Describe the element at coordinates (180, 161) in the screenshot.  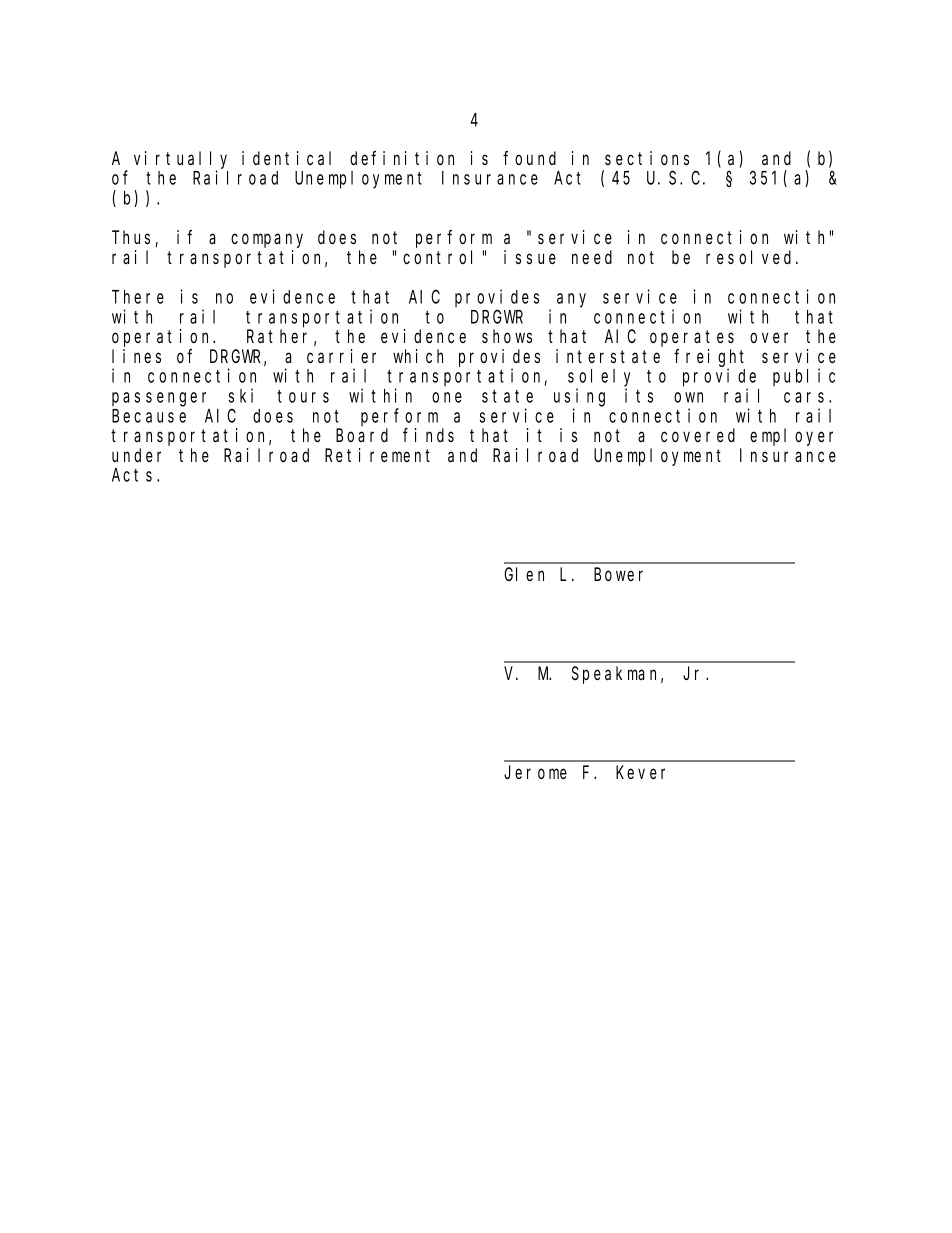
I see `virtually` at that location.
